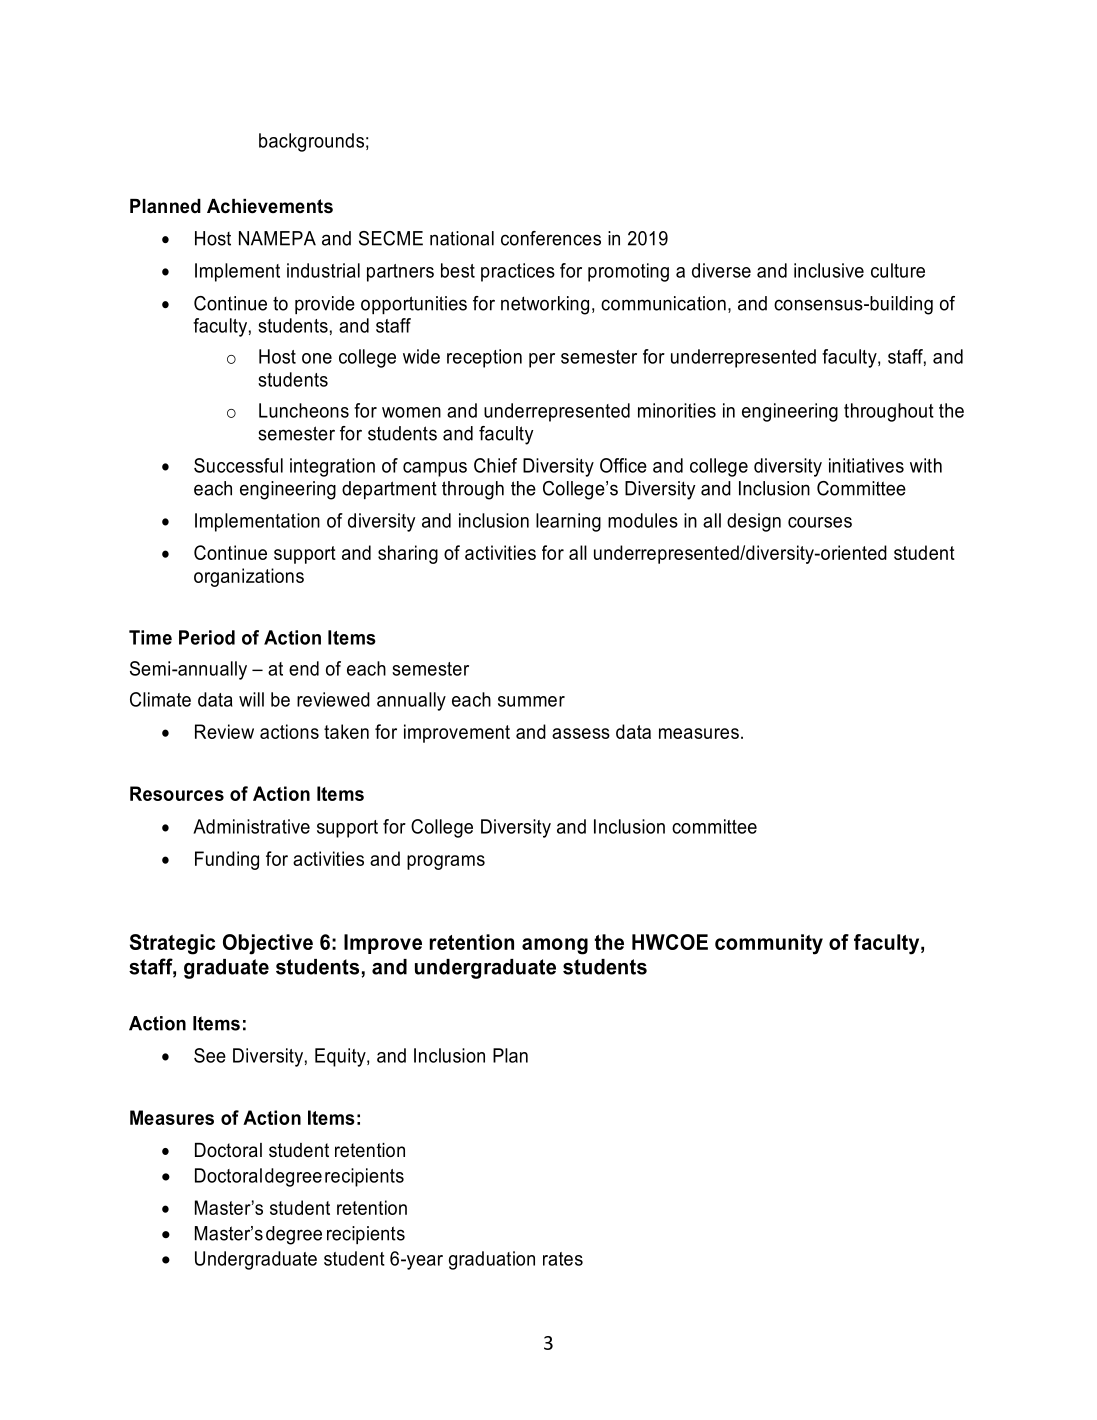  Describe the element at coordinates (563, 1259) in the screenshot. I see `rates` at that location.
